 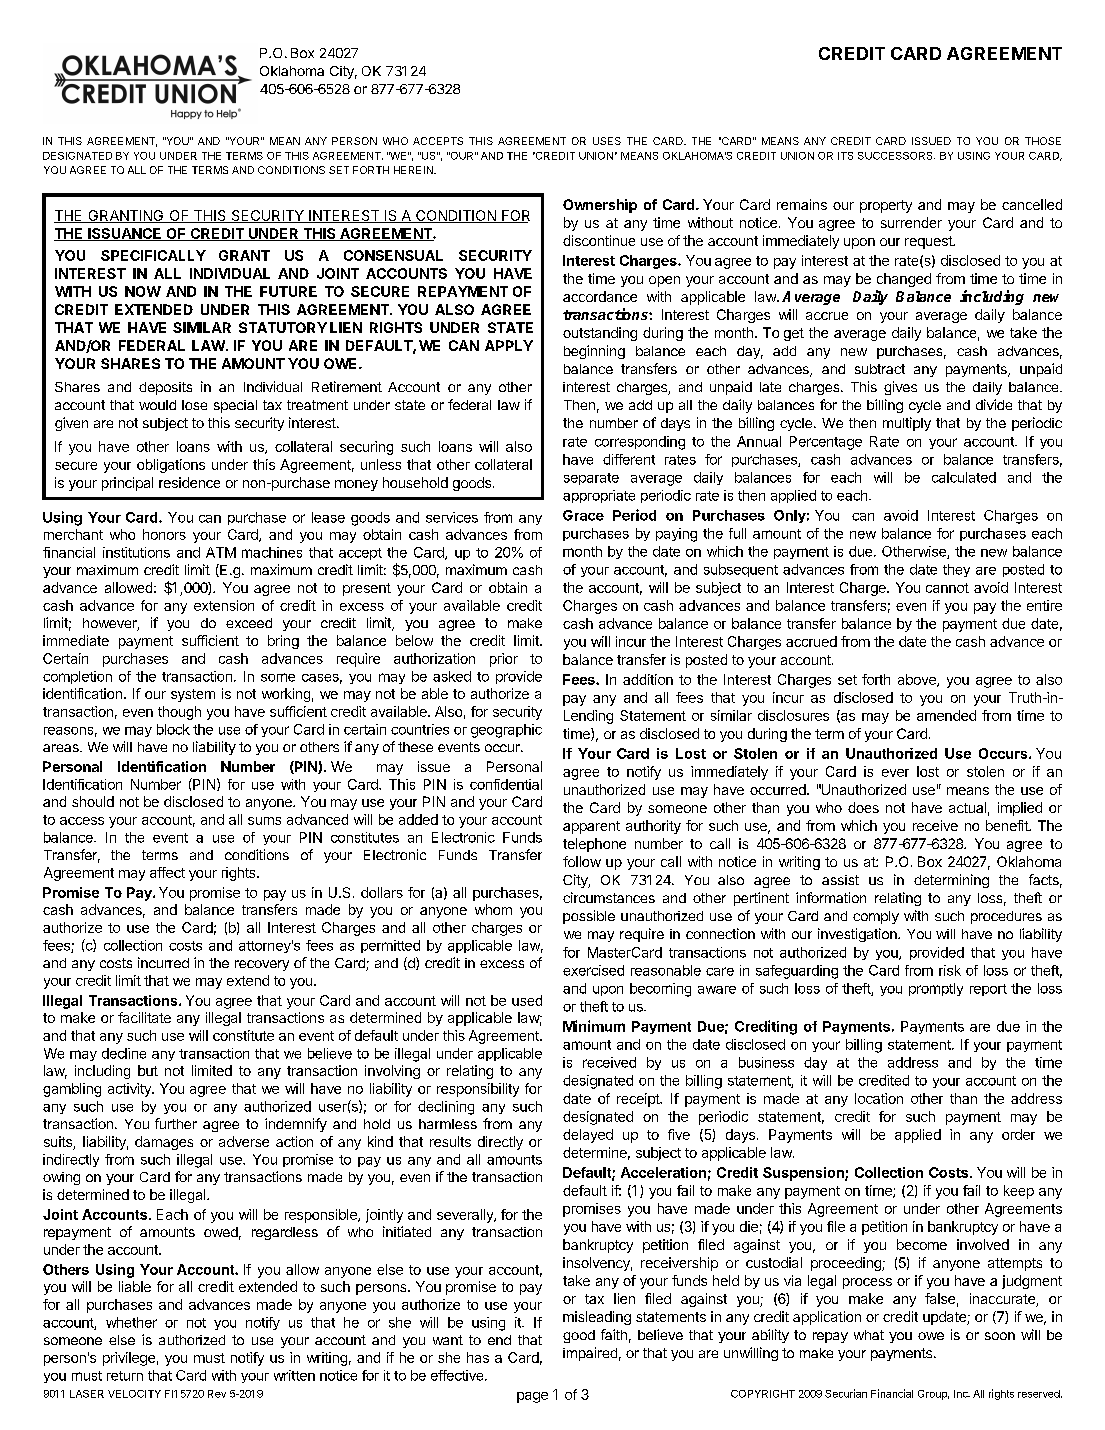 What do you see at coordinates (129, 1359) in the image?
I see `privilege` at bounding box center [129, 1359].
